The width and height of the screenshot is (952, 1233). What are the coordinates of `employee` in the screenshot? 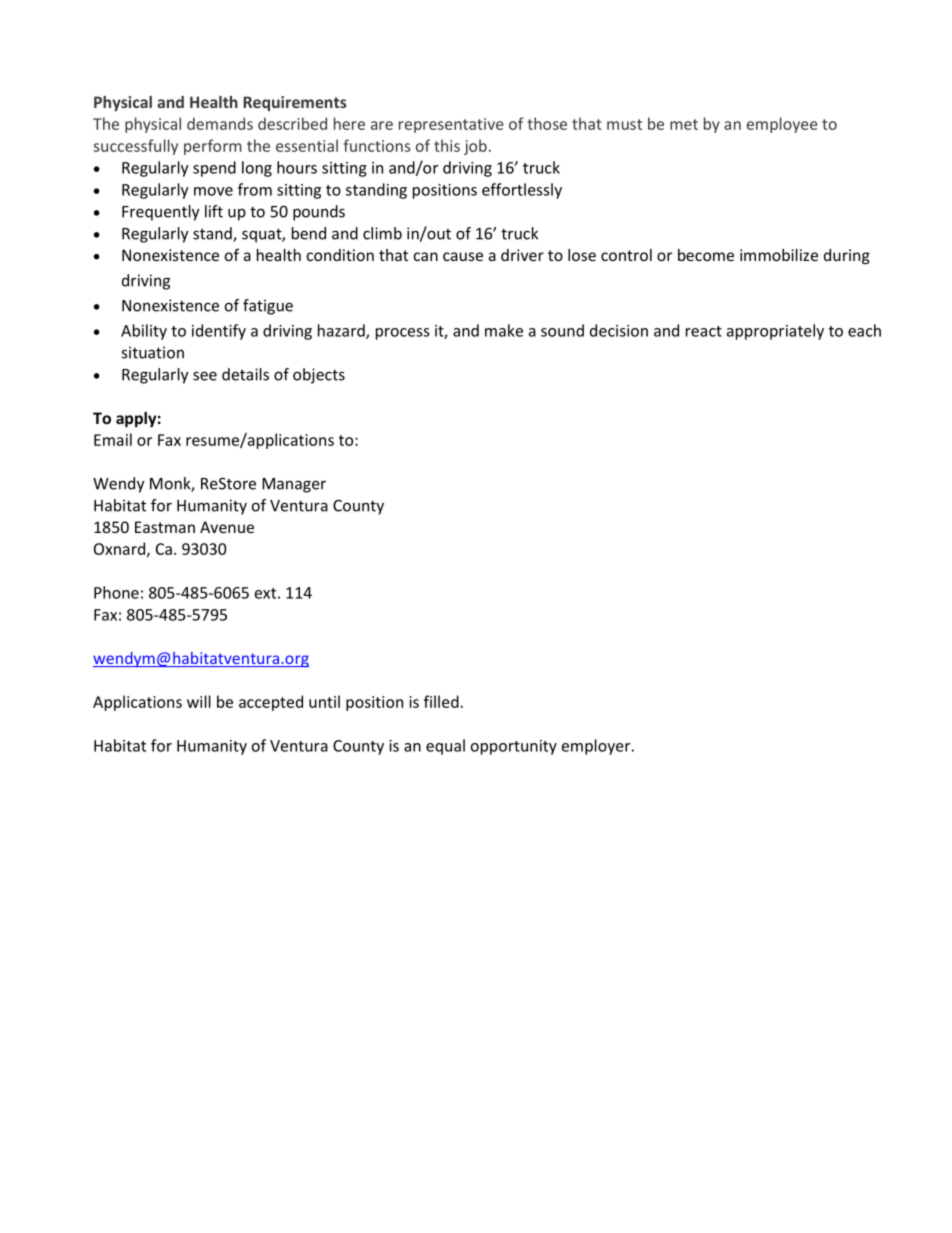 It's located at (782, 125).
